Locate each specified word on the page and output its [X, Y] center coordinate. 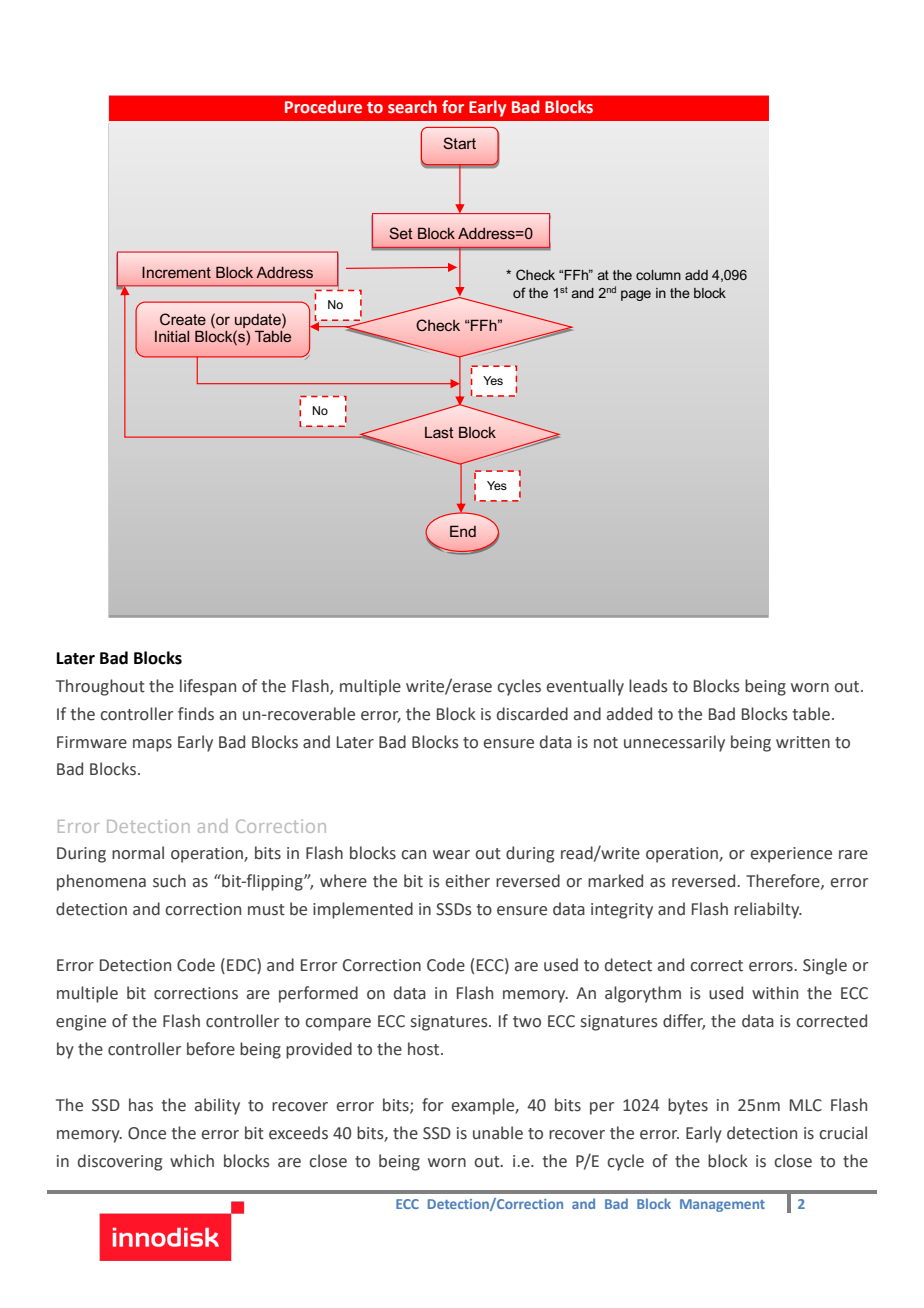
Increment [176, 272]
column [658, 275]
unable [498, 1133]
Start [459, 143]
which [192, 1161]
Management [722, 1205]
